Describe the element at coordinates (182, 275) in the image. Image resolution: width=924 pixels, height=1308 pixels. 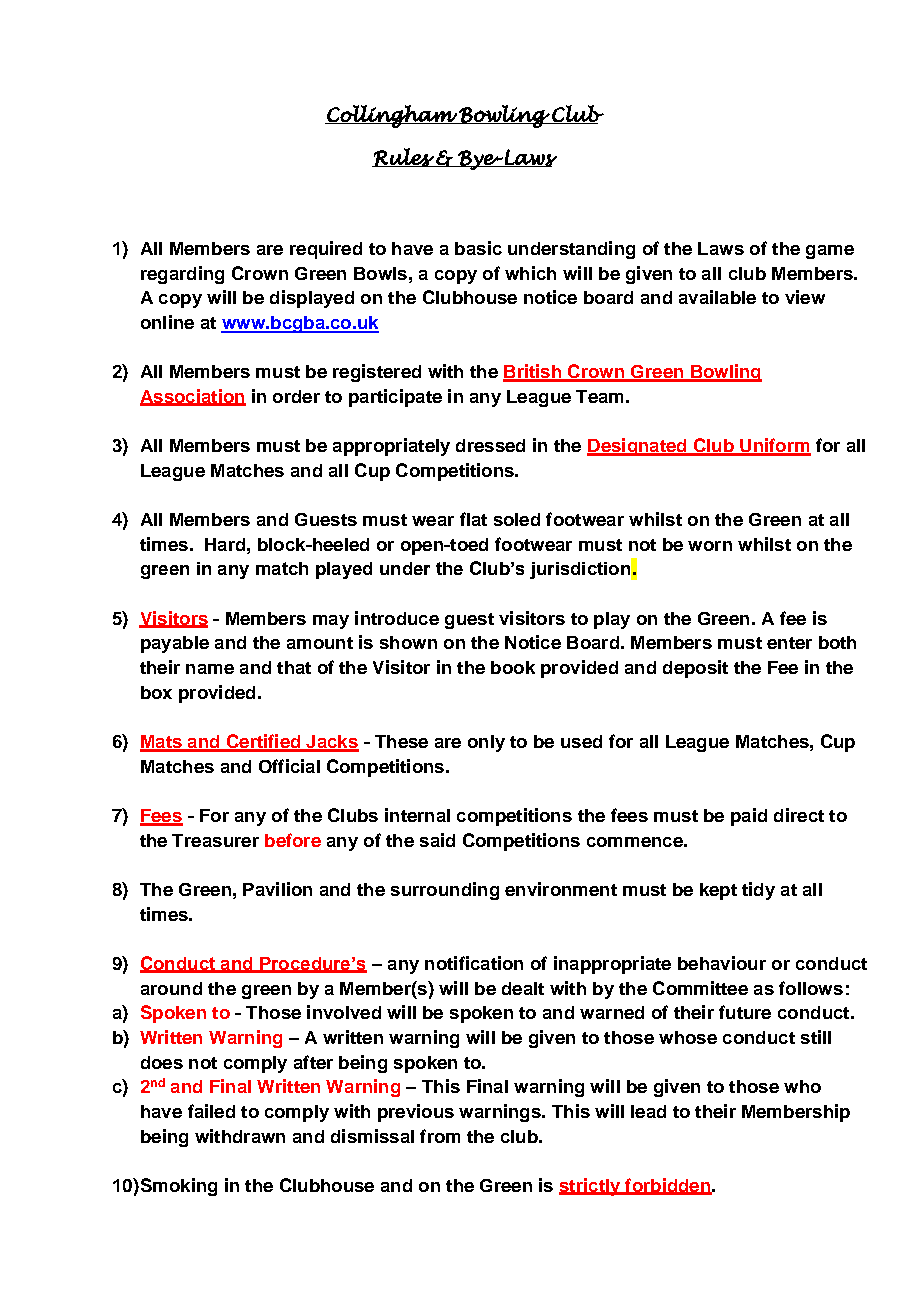
I see `regarding` at that location.
